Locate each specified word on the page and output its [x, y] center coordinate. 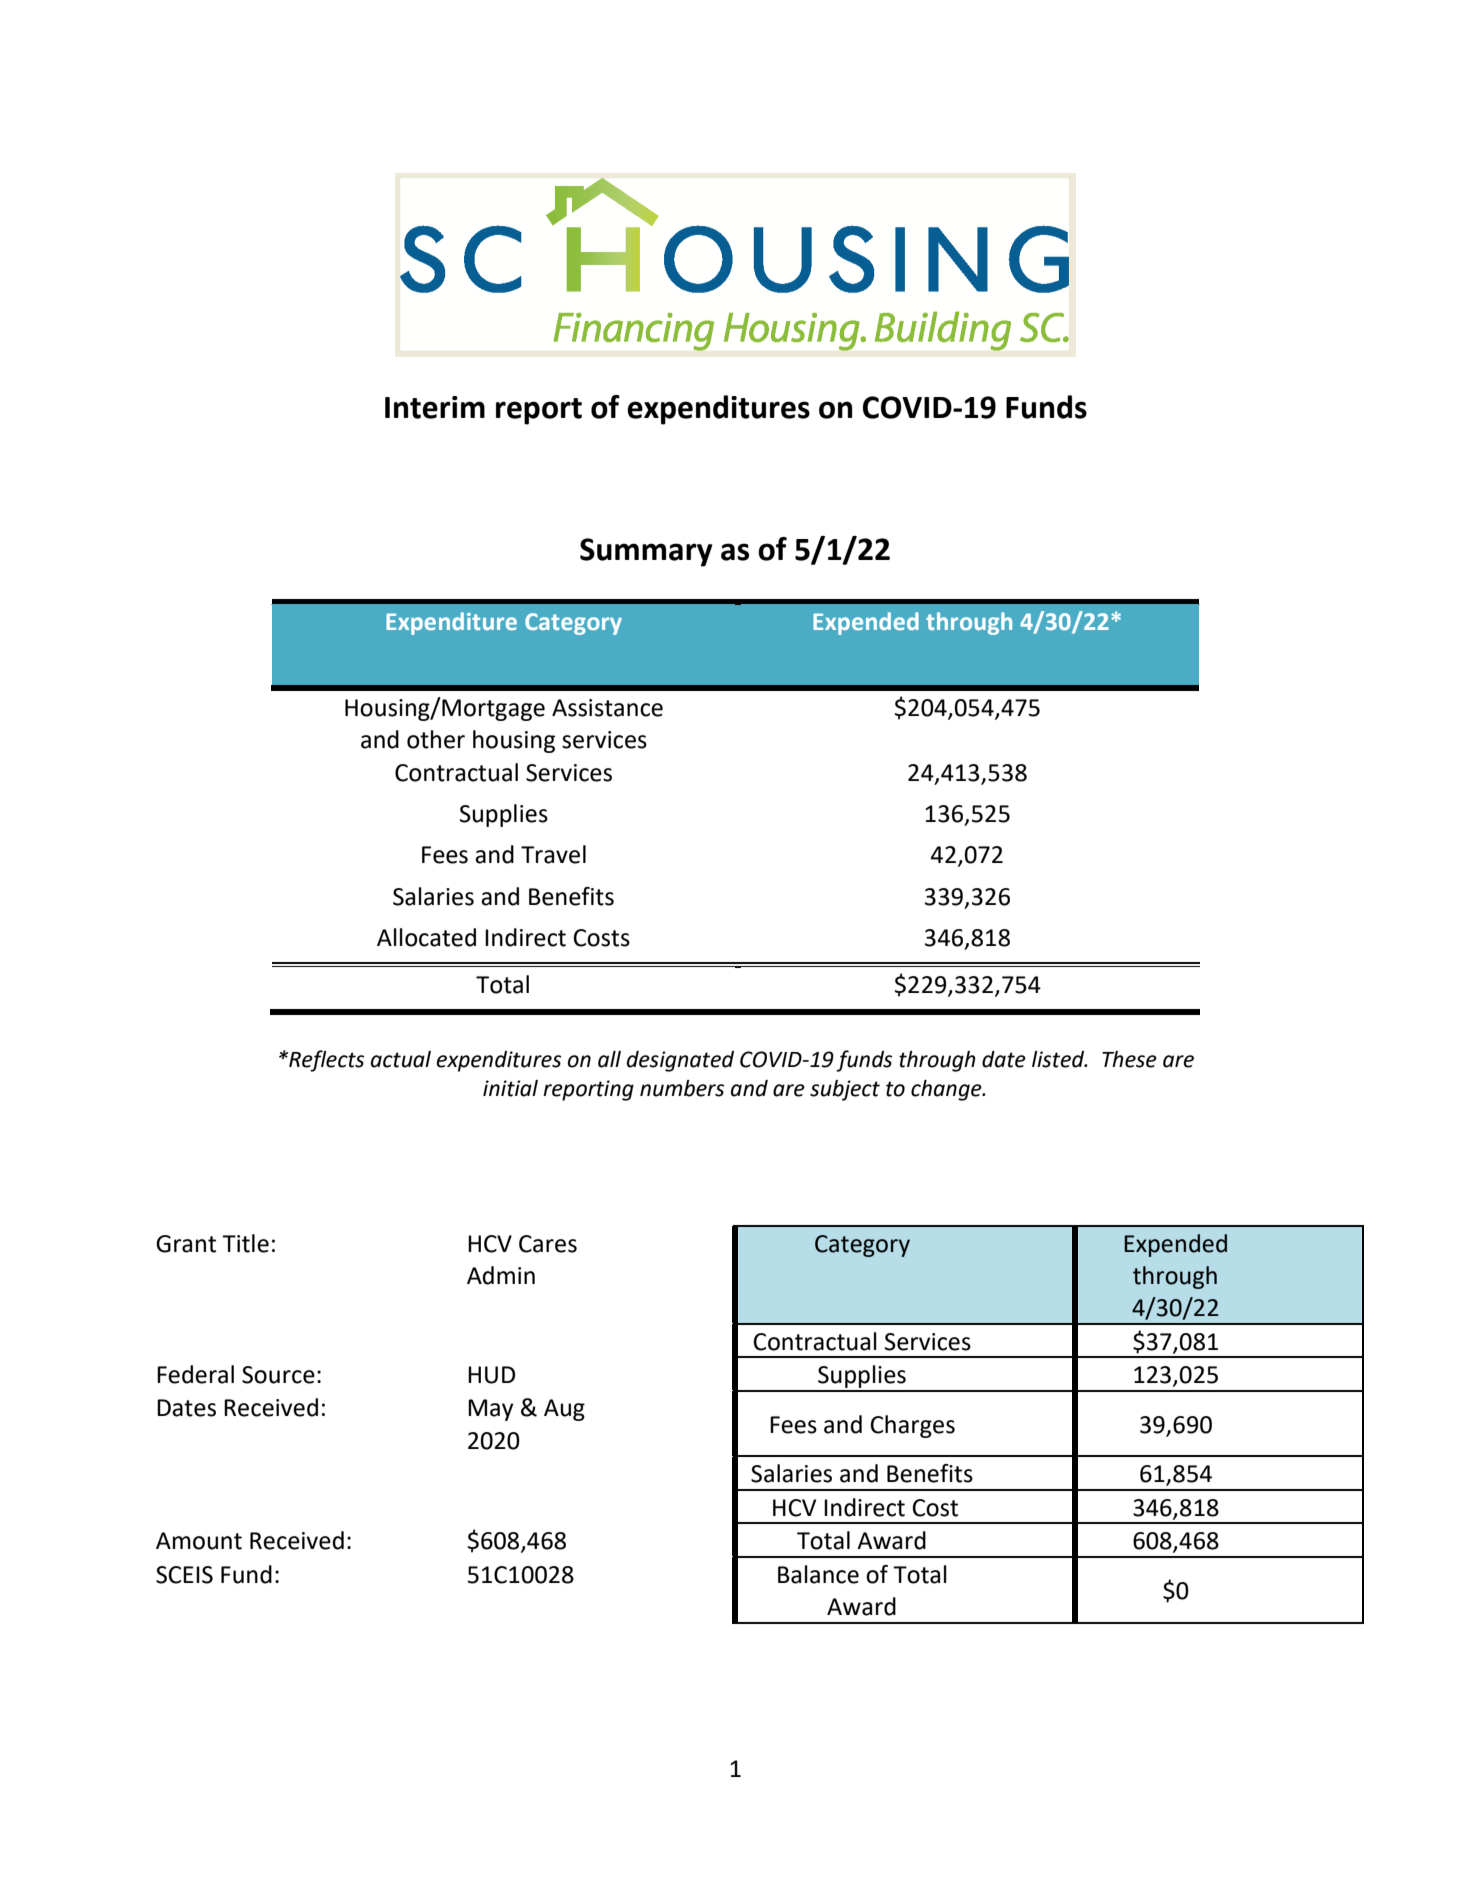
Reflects [325, 1061]
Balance [818, 1574]
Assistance [607, 708]
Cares [548, 1244]
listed [1059, 1059]
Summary [646, 552]
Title [245, 1243]
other [436, 739]
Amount [199, 1541]
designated [680, 1061]
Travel [553, 854]
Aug [564, 1410]
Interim [435, 407]
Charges [912, 1426]
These [1129, 1059]
